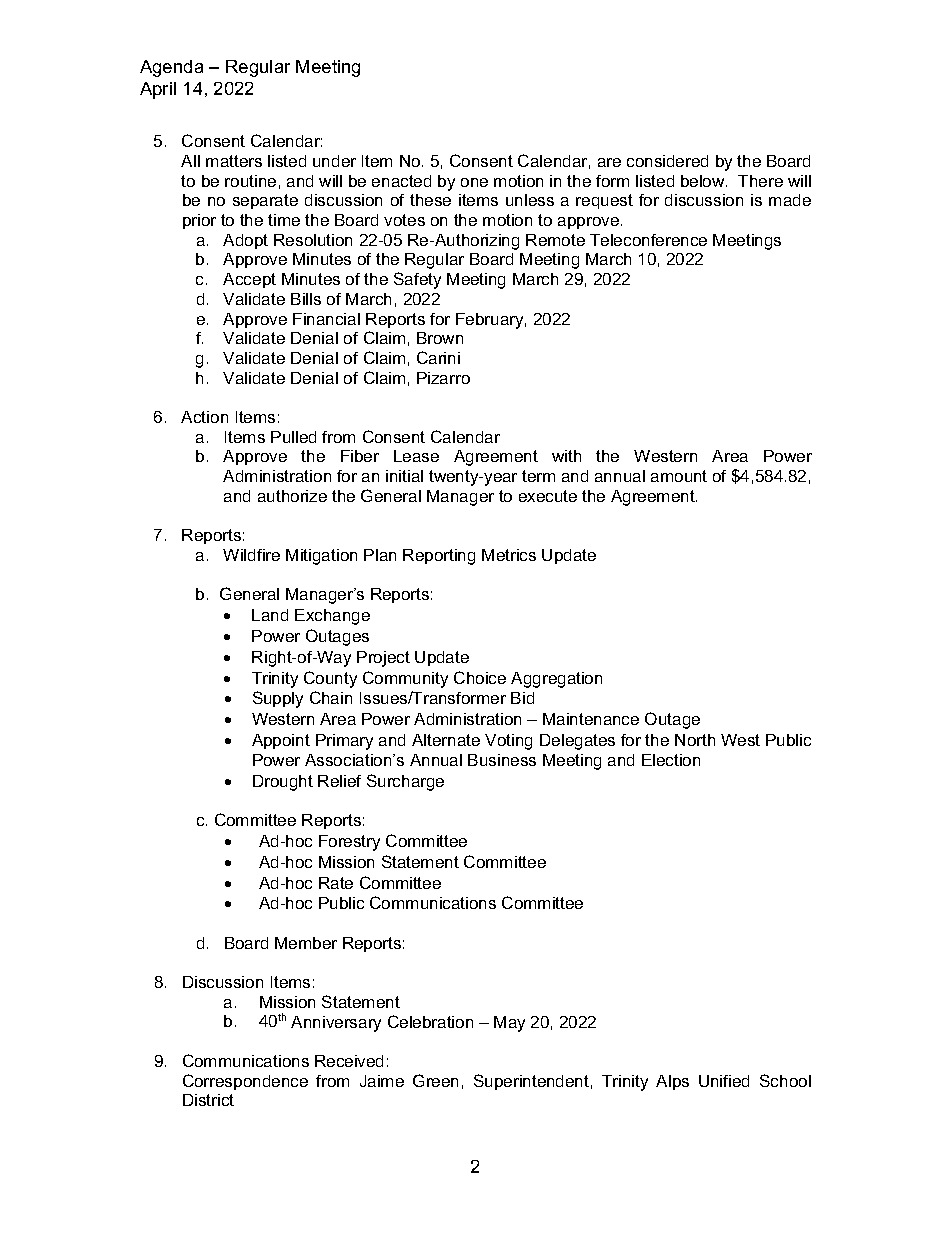 This screenshot has height=1233, width=952. What do you see at coordinates (204, 417) in the screenshot?
I see `Action` at bounding box center [204, 417].
